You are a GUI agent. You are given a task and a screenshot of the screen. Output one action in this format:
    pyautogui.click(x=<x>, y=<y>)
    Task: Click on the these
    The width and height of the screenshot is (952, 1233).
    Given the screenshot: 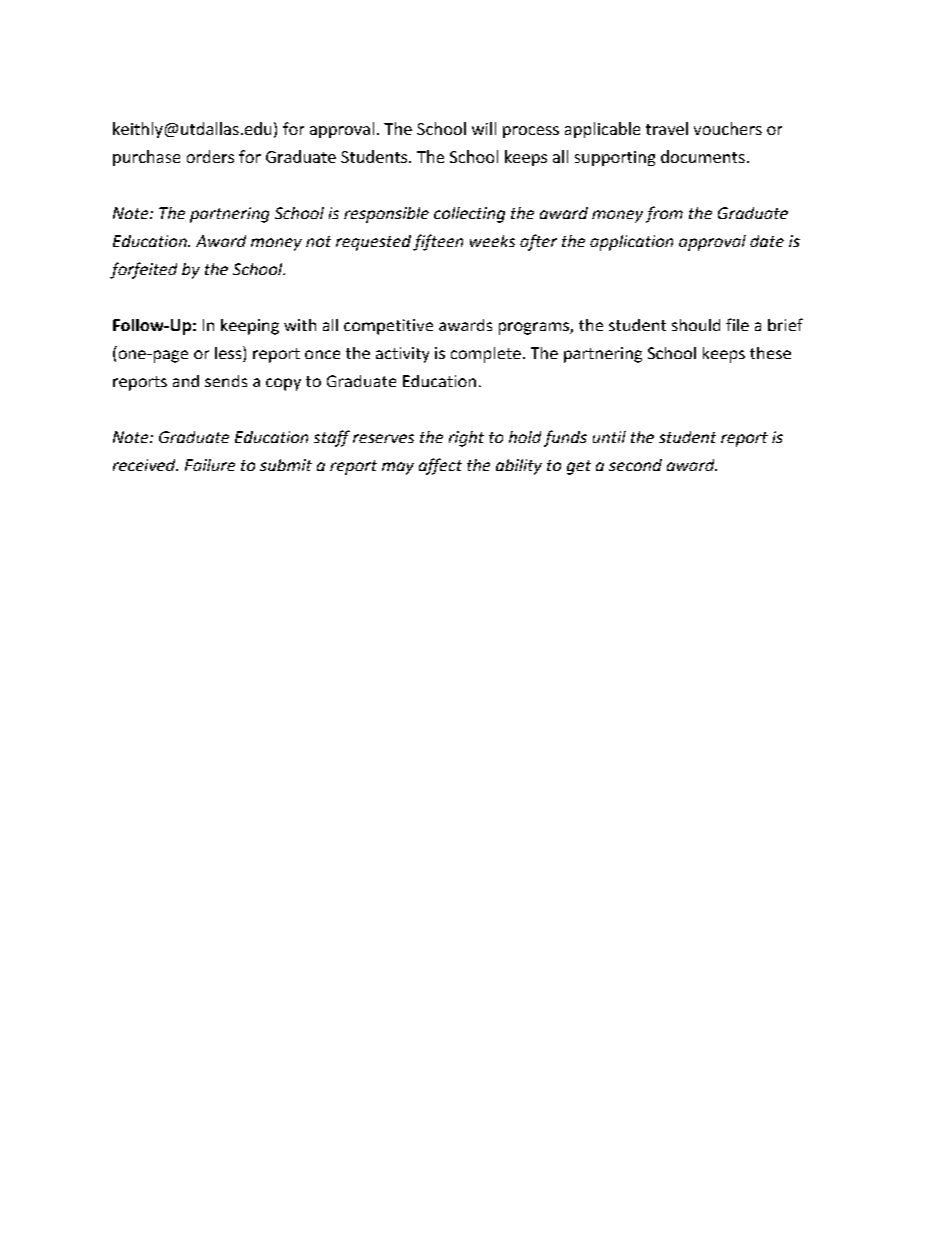 What is the action you would take?
    pyautogui.click(x=770, y=353)
